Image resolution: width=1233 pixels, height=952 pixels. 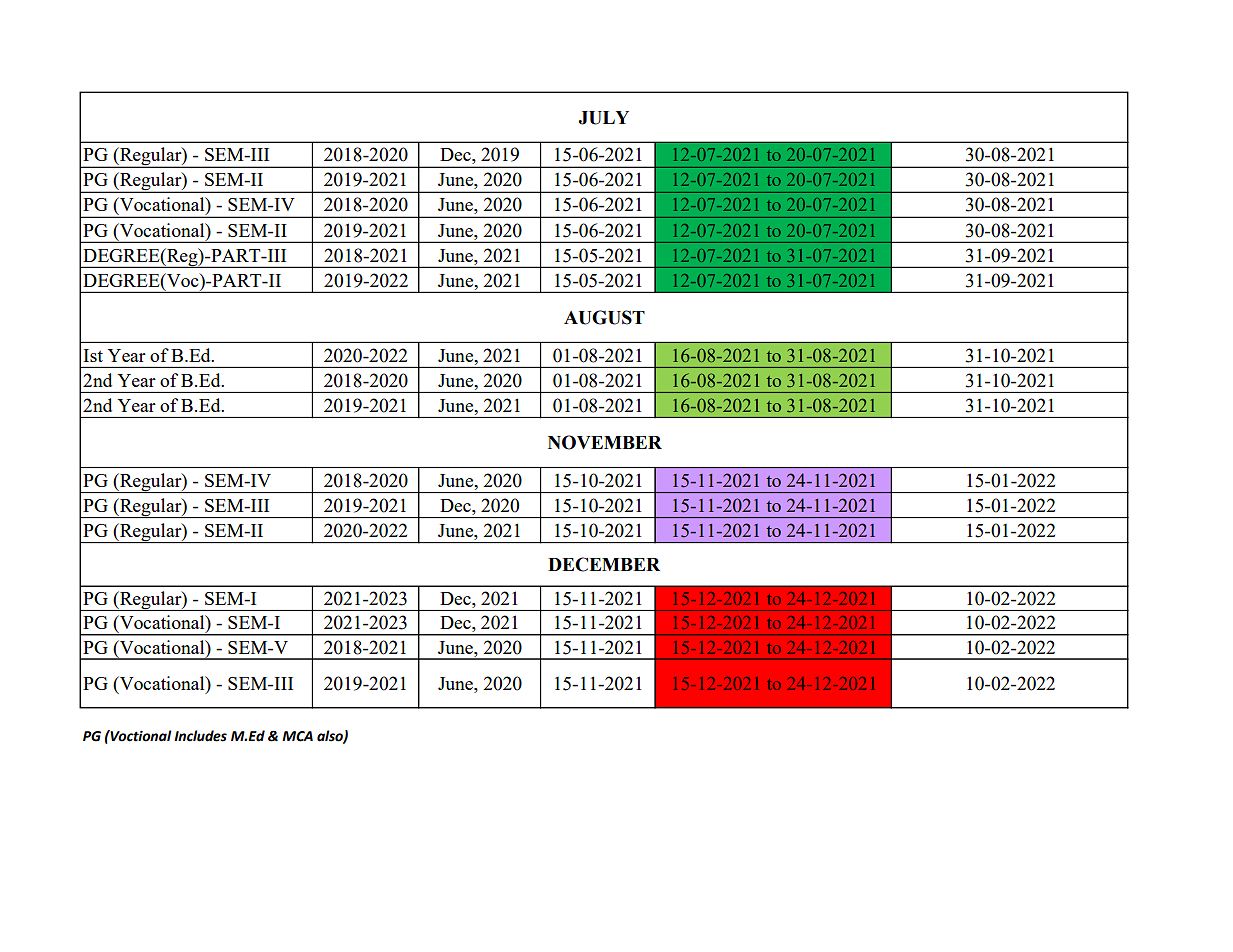 What do you see at coordinates (605, 442) in the screenshot?
I see `NOVEMBER` at bounding box center [605, 442].
